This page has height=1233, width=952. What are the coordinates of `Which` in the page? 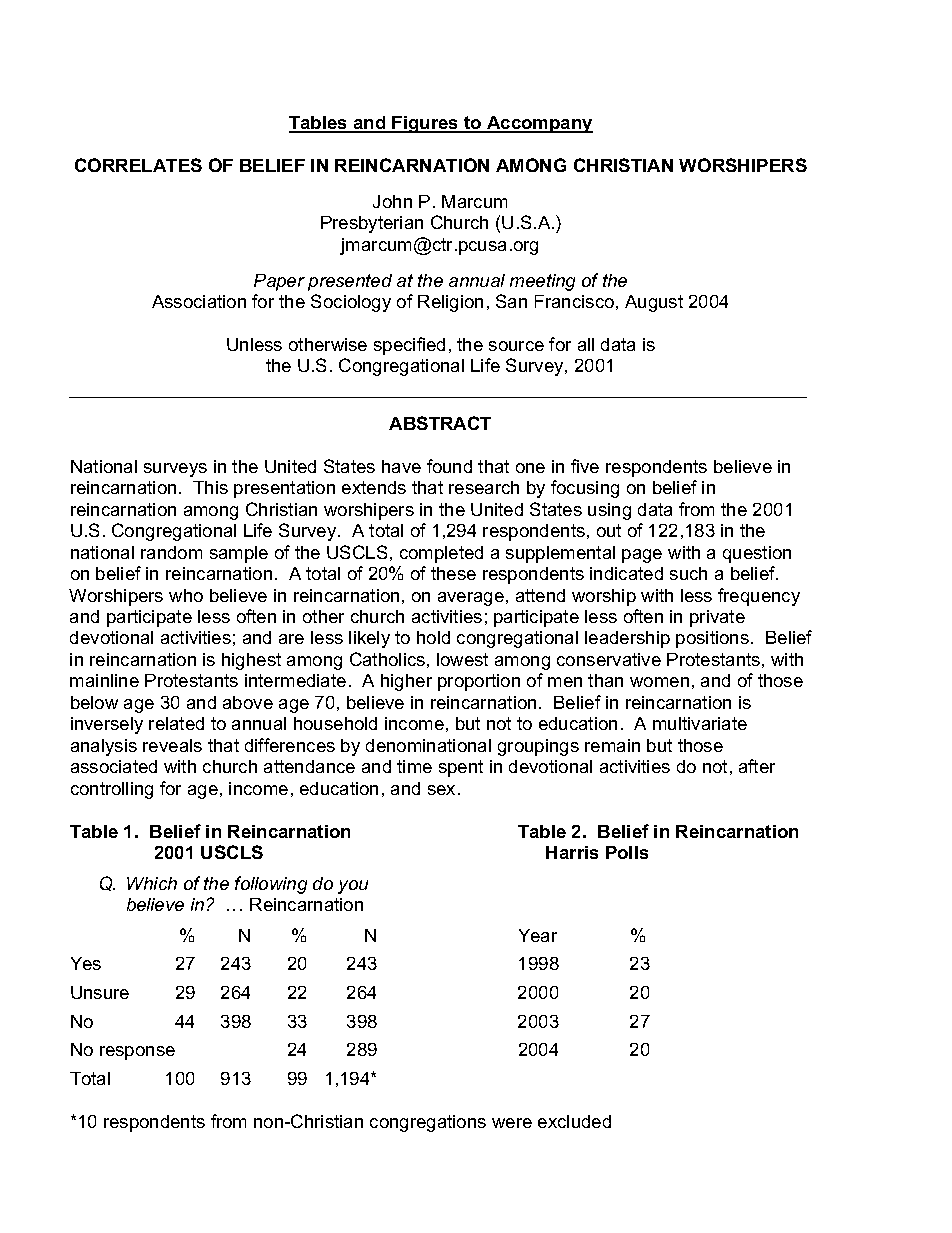 It's located at (152, 883).
